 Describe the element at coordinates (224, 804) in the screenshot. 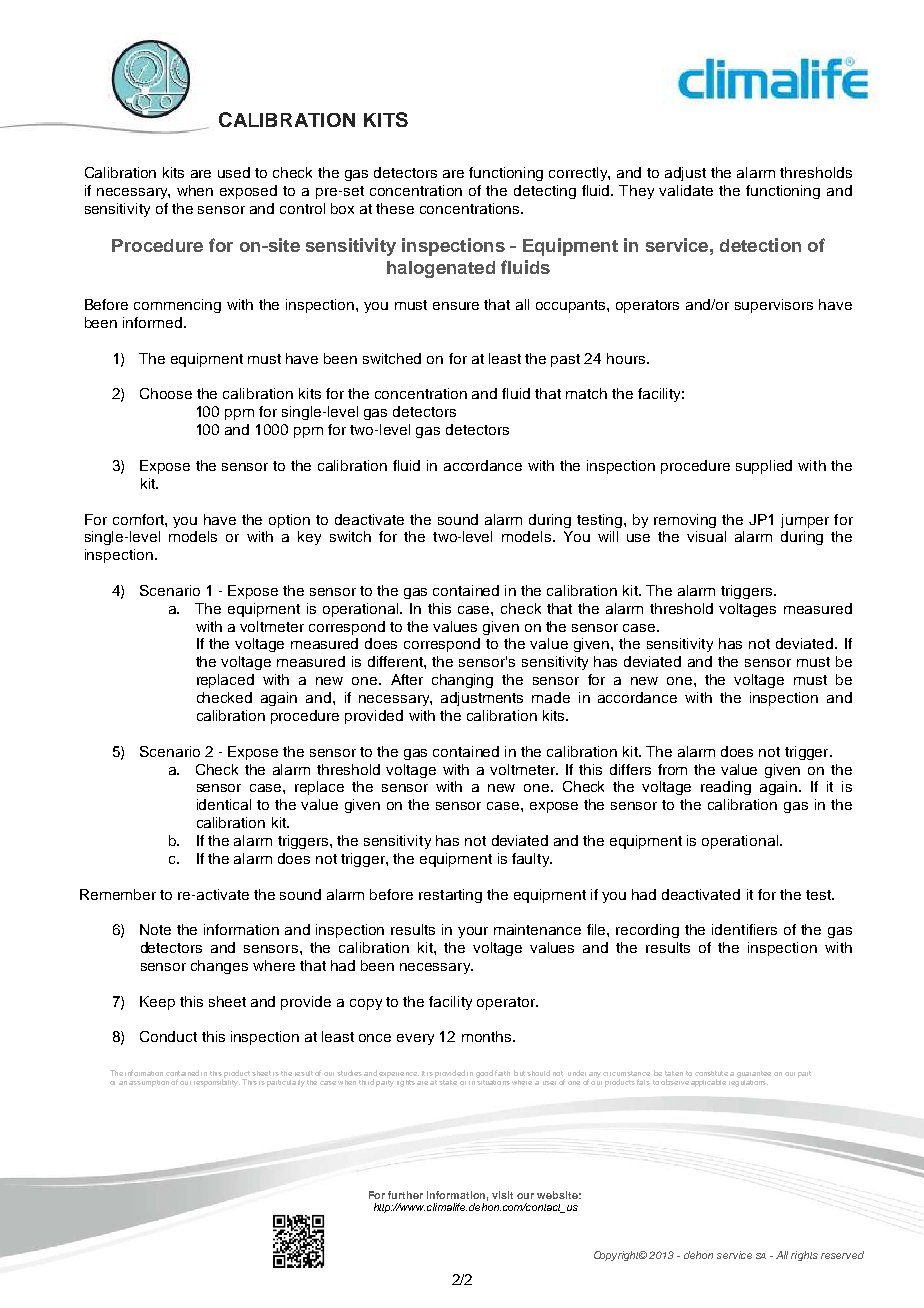

I see `identical` at that location.
